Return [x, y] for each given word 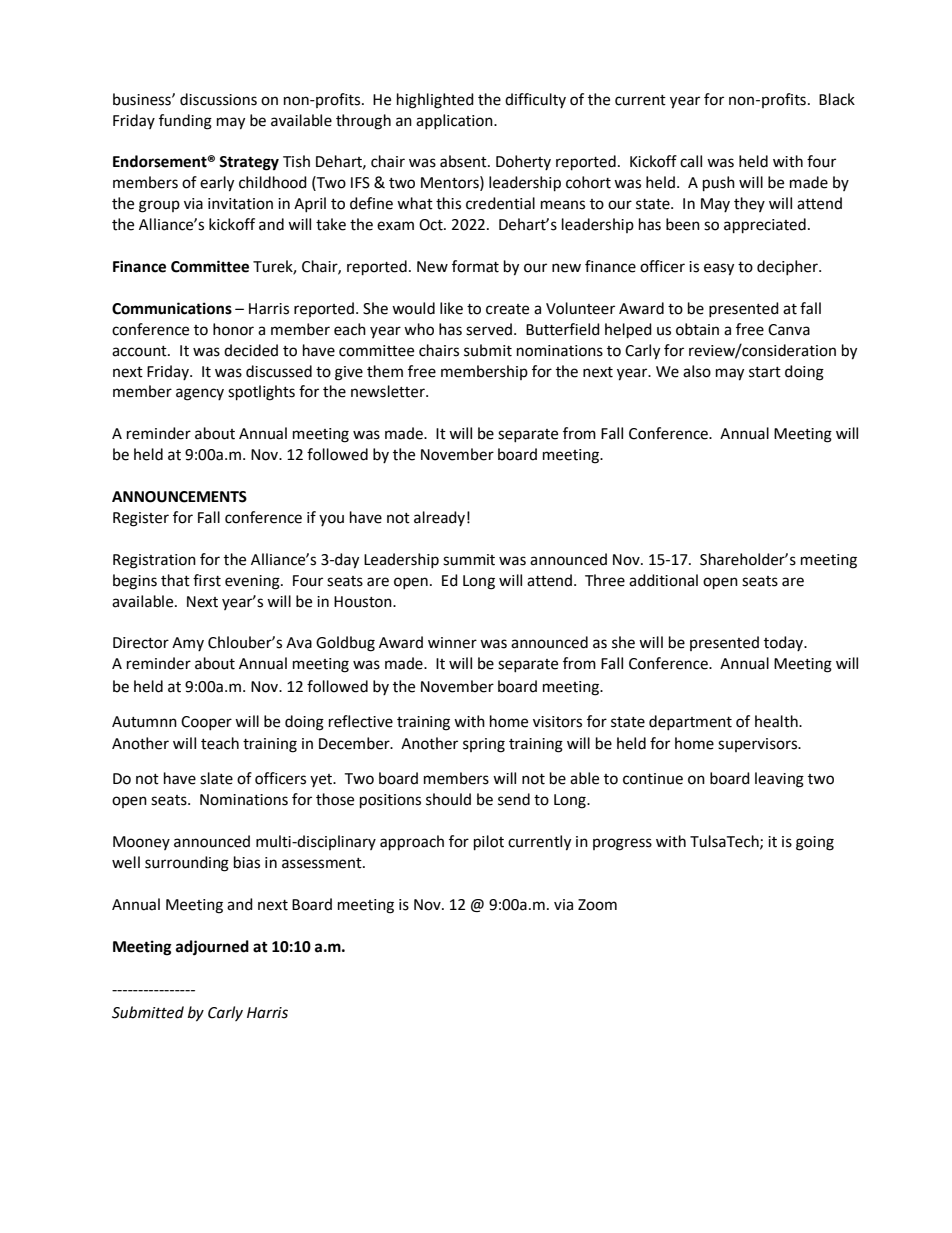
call [691, 161]
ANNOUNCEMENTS [179, 497]
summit [469, 560]
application [455, 121]
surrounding [187, 864]
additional [663, 580]
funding [185, 122]
